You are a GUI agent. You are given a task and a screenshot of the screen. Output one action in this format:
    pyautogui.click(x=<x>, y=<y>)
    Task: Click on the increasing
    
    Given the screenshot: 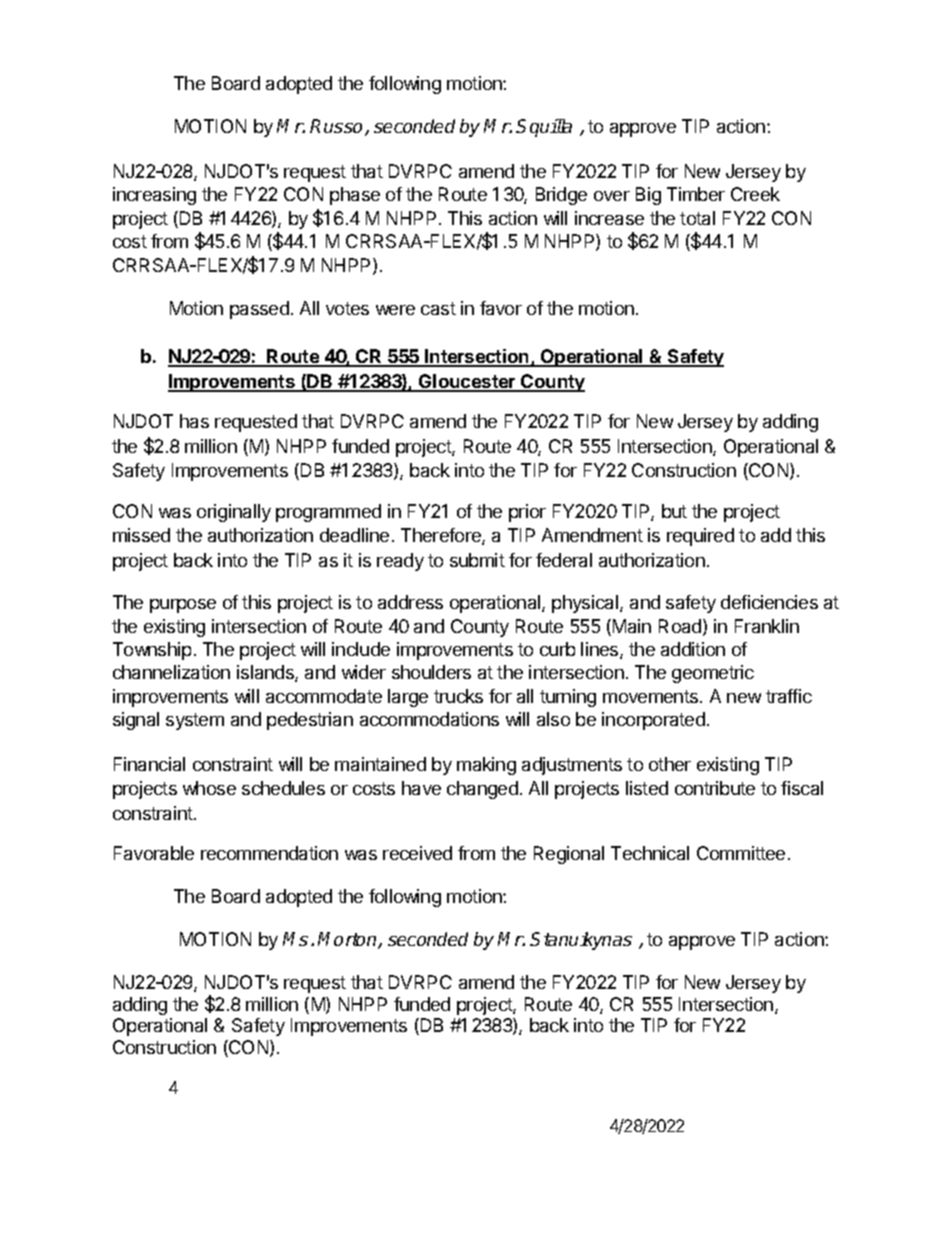 What is the action you would take?
    pyautogui.click(x=154, y=196)
